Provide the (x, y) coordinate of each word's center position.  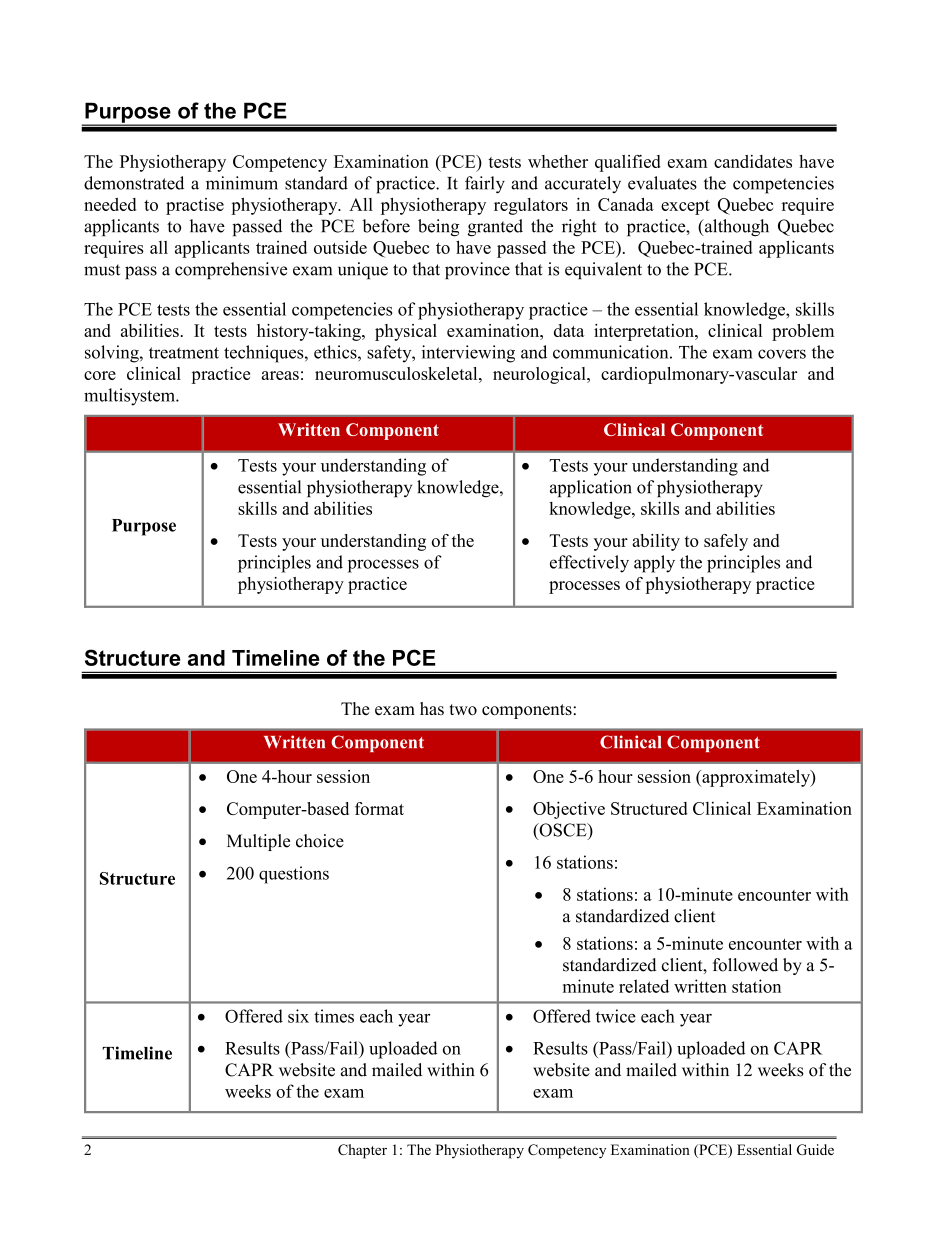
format (379, 808)
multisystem (130, 397)
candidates (753, 161)
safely (726, 542)
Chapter (362, 1151)
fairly (485, 185)
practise (195, 206)
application (591, 488)
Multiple (258, 842)
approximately (756, 778)
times (334, 1016)
